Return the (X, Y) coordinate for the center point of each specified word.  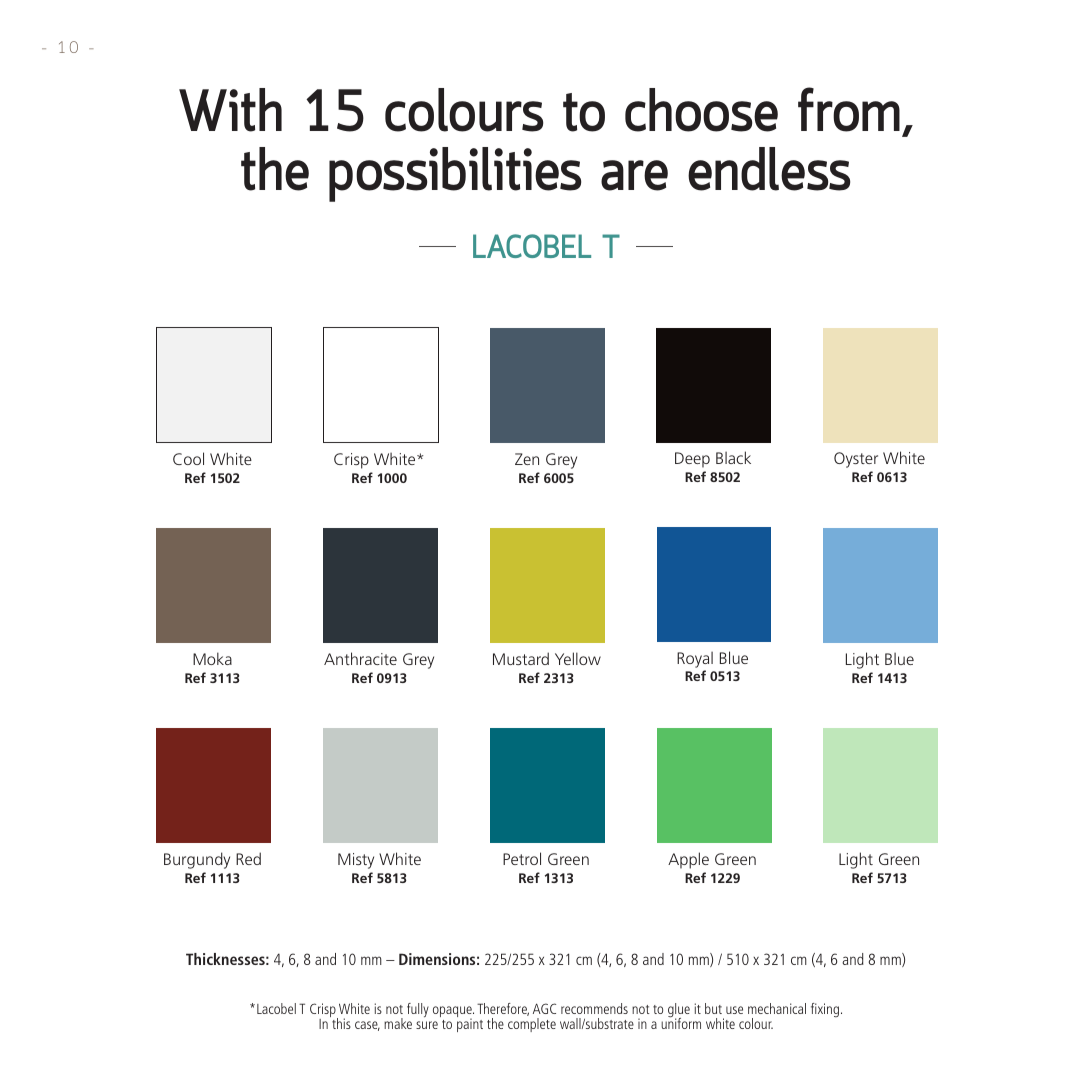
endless (769, 169)
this (340, 1022)
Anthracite (360, 658)
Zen (527, 459)
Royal (695, 659)
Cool (188, 458)
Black (733, 457)
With (230, 110)
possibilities (455, 174)
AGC (544, 1008)
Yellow (578, 658)
